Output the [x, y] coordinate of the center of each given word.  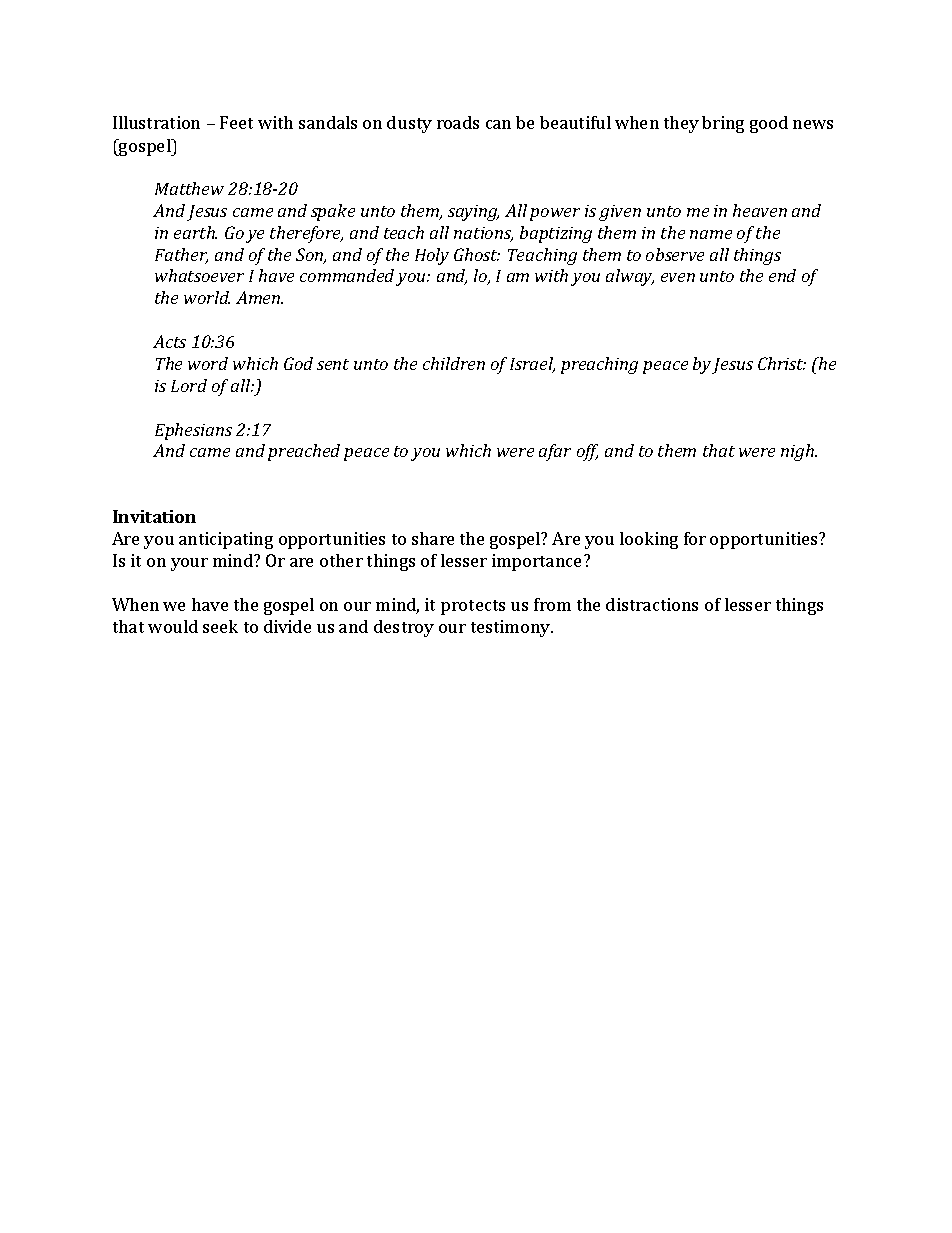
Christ [782, 363]
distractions [652, 604]
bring [723, 124]
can [498, 124]
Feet [236, 122]
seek [220, 626]
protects [473, 607]
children [454, 363]
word [208, 363]
